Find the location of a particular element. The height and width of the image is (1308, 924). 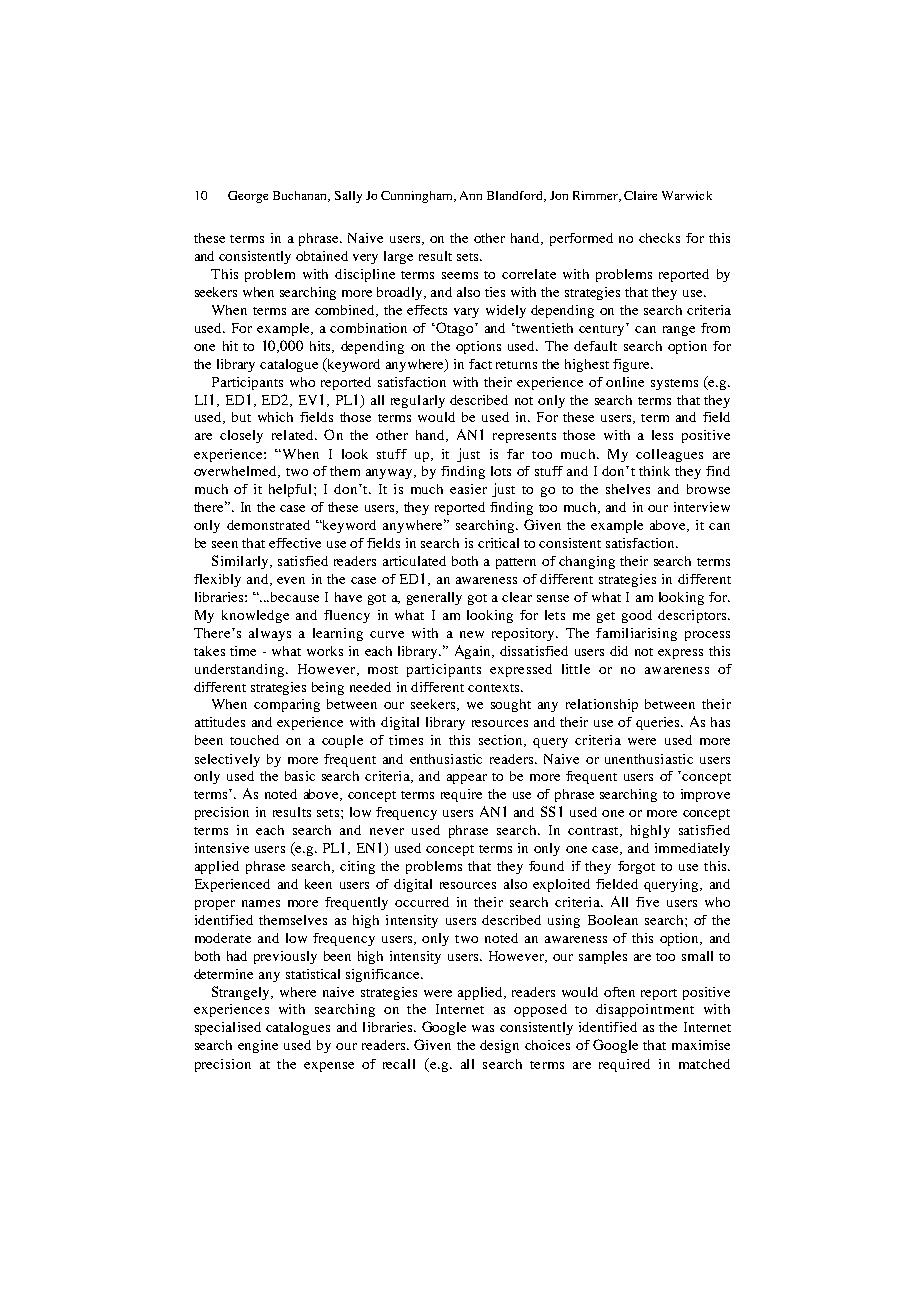

Ann is located at coordinates (471, 195).
